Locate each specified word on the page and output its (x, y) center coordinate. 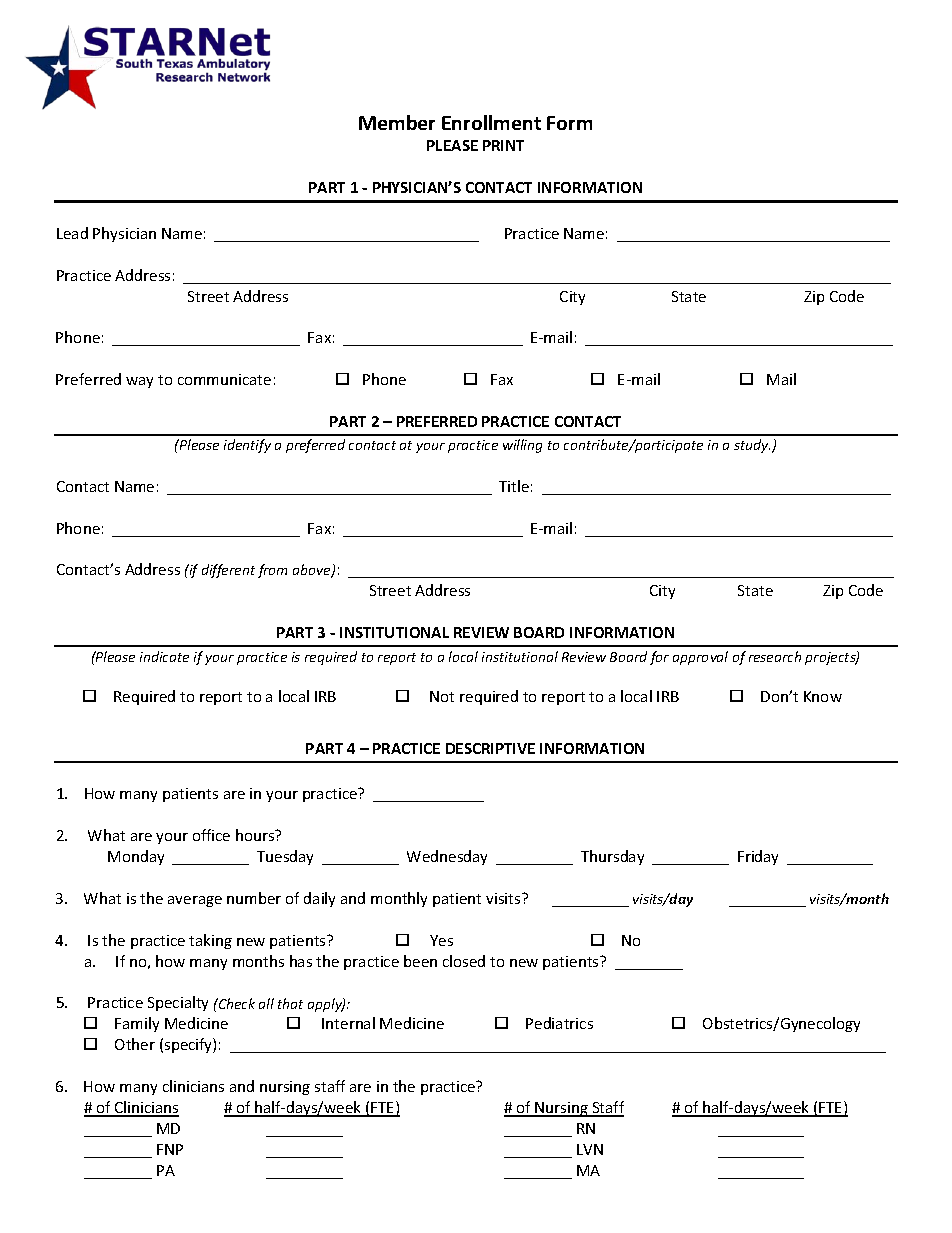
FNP (170, 1149)
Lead (72, 233)
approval (700, 658)
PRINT (503, 145)
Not (442, 696)
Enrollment (491, 122)
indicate (164, 656)
